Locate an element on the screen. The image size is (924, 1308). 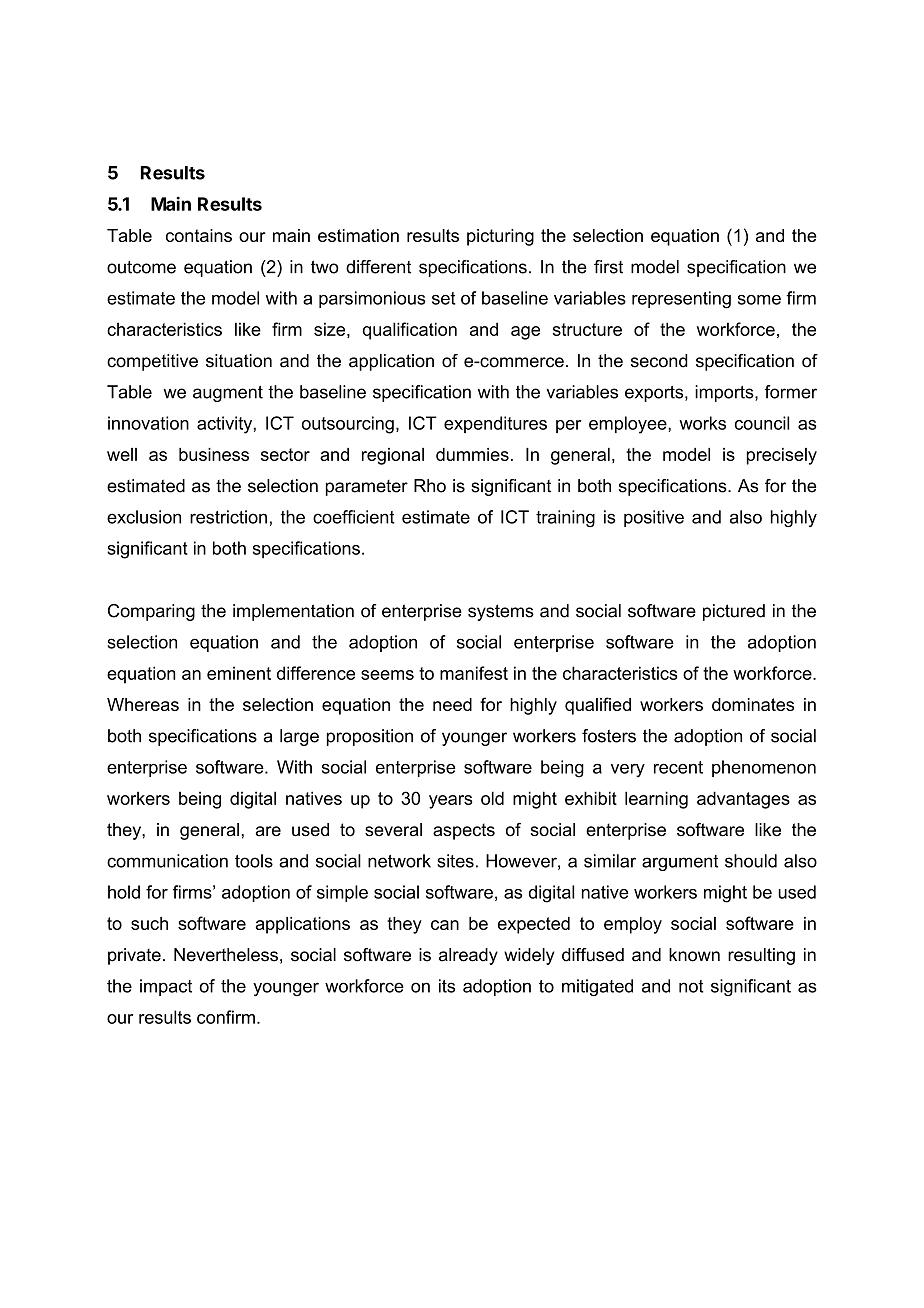
pictured is located at coordinates (734, 612).
